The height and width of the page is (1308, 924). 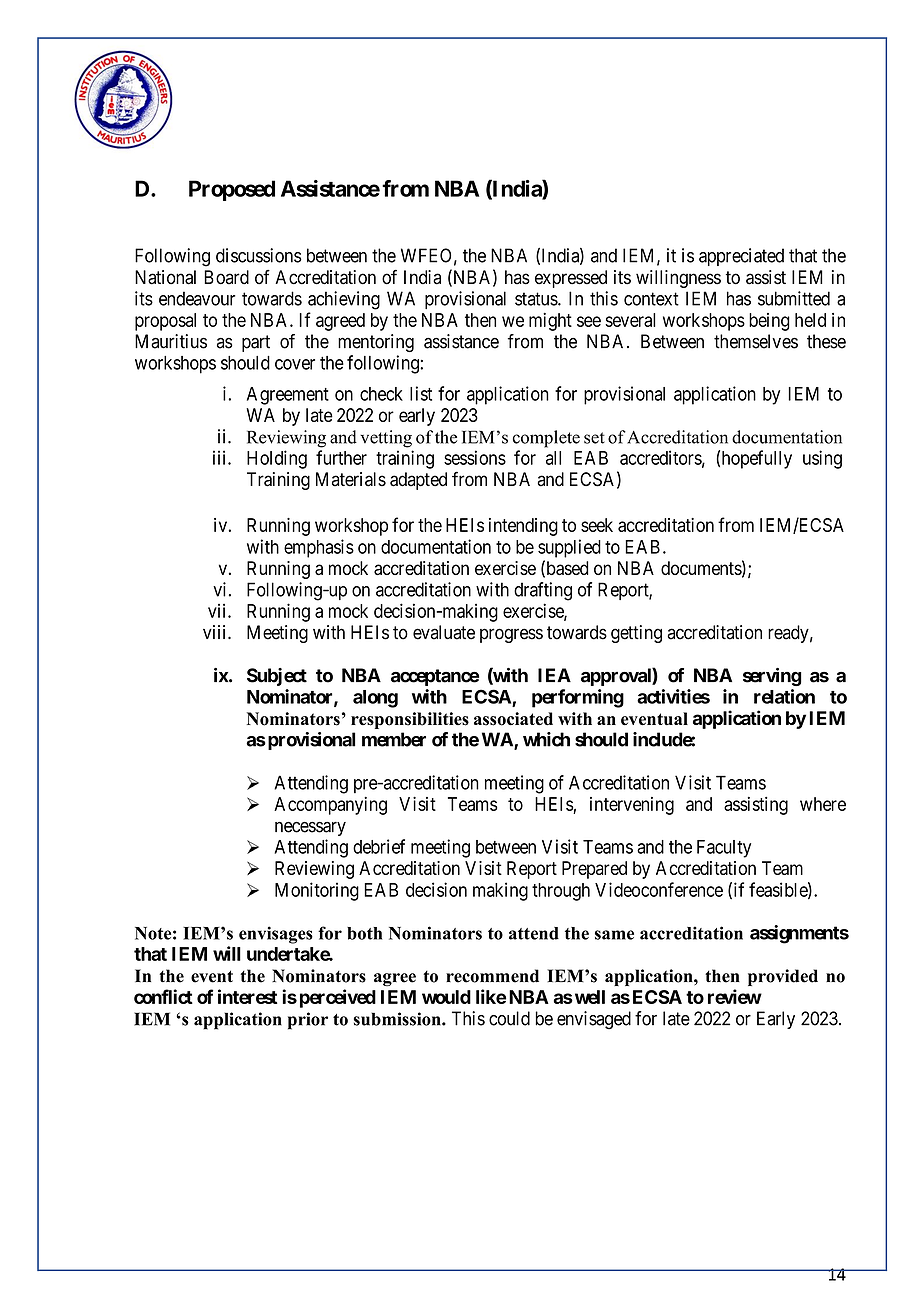 I want to click on appreciated, so click(x=741, y=257).
